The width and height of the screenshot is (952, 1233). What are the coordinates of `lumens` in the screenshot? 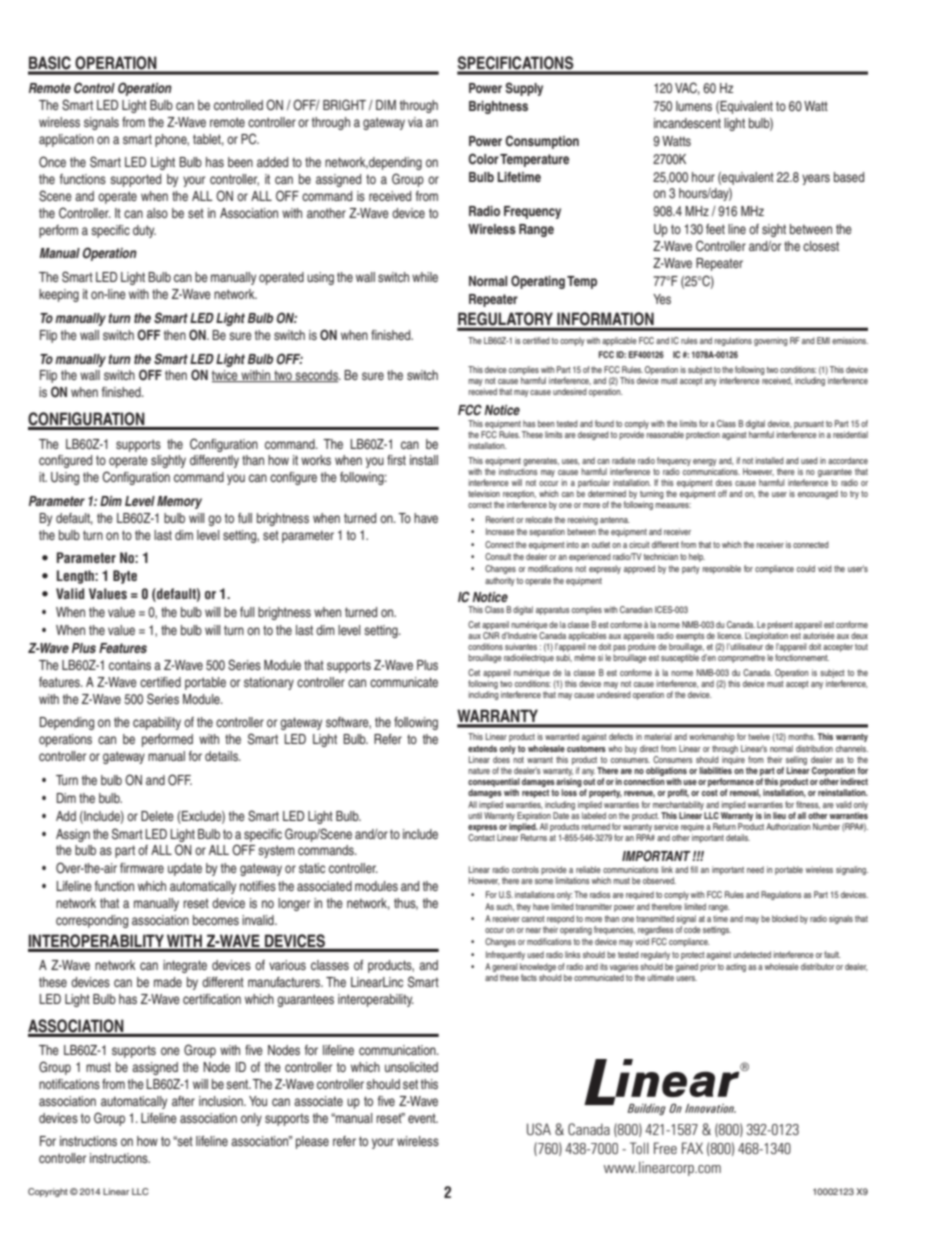 It's located at (694, 106).
